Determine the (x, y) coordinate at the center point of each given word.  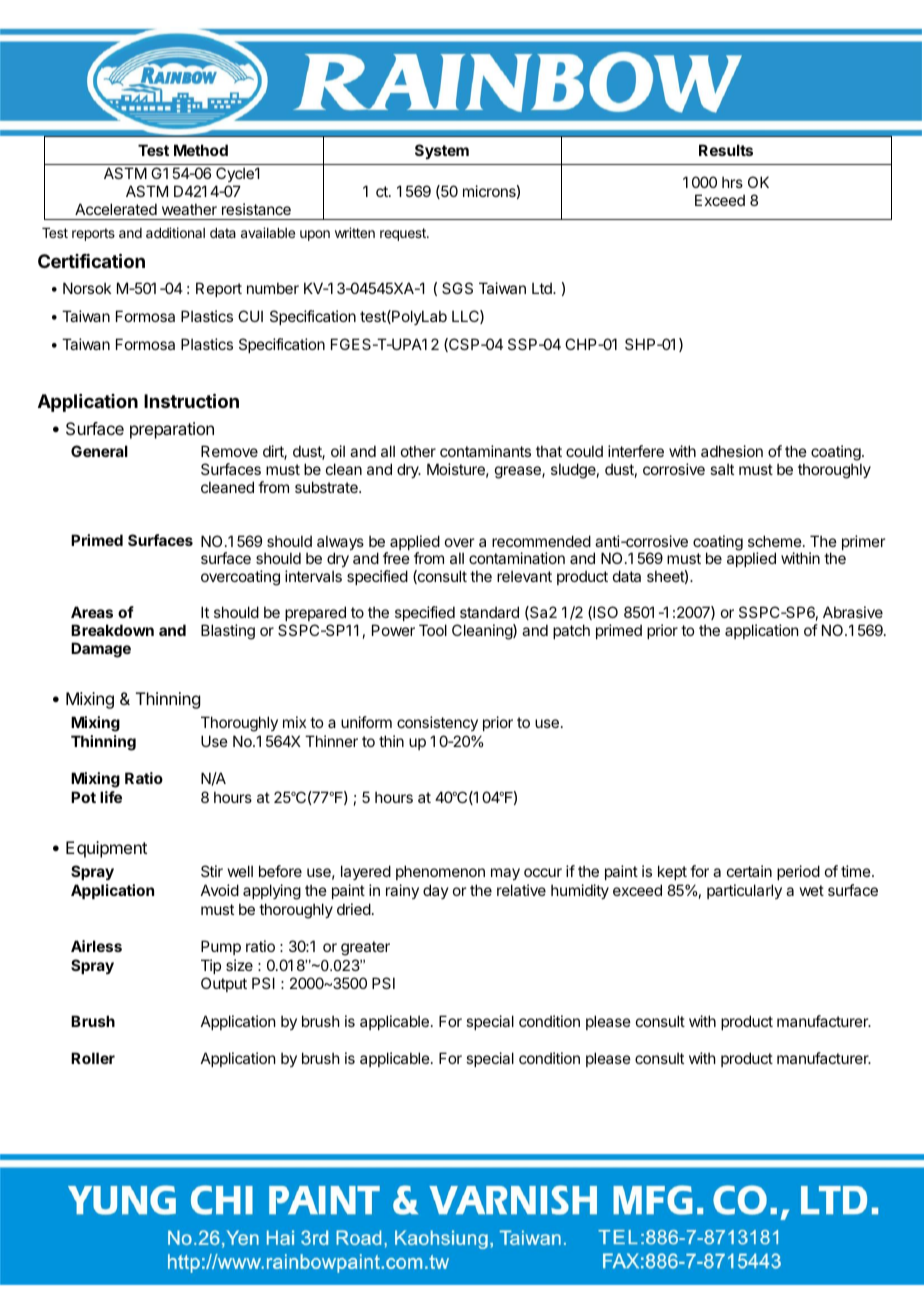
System (442, 151)
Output (224, 984)
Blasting (228, 632)
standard (489, 612)
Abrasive (853, 612)
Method (201, 150)
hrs (732, 182)
